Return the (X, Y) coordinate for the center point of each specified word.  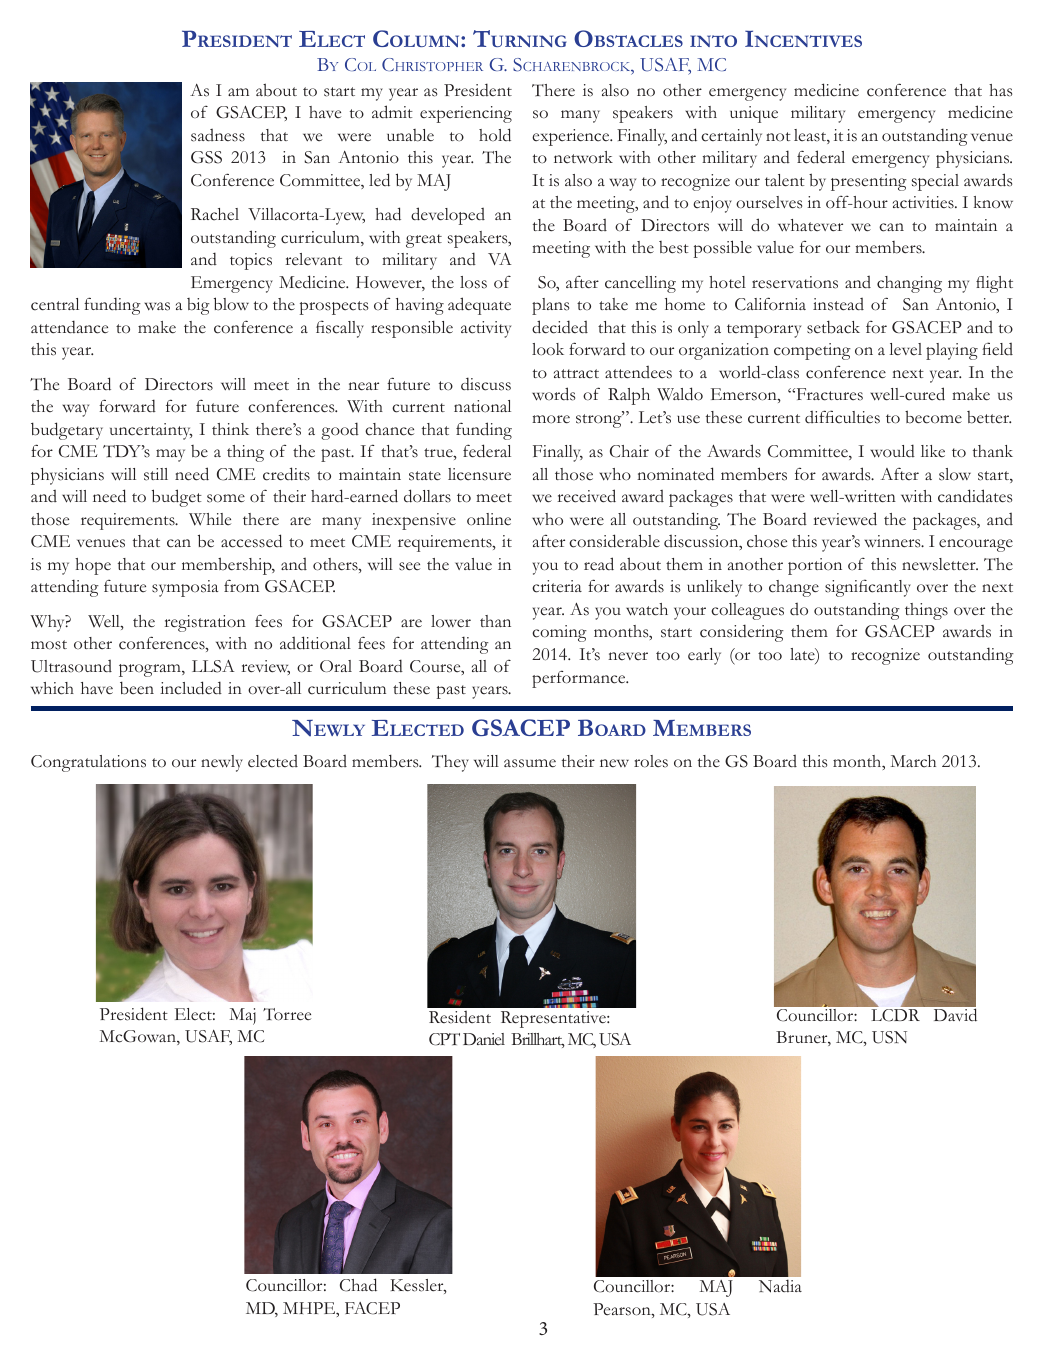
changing (909, 284)
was (157, 306)
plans (550, 306)
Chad (358, 1285)
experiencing (466, 114)
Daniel (484, 1039)
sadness (218, 135)
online (489, 519)
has (1000, 90)
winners (894, 541)
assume (530, 763)
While (210, 519)
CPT (444, 1039)
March (913, 761)
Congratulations (88, 763)
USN (889, 1037)
